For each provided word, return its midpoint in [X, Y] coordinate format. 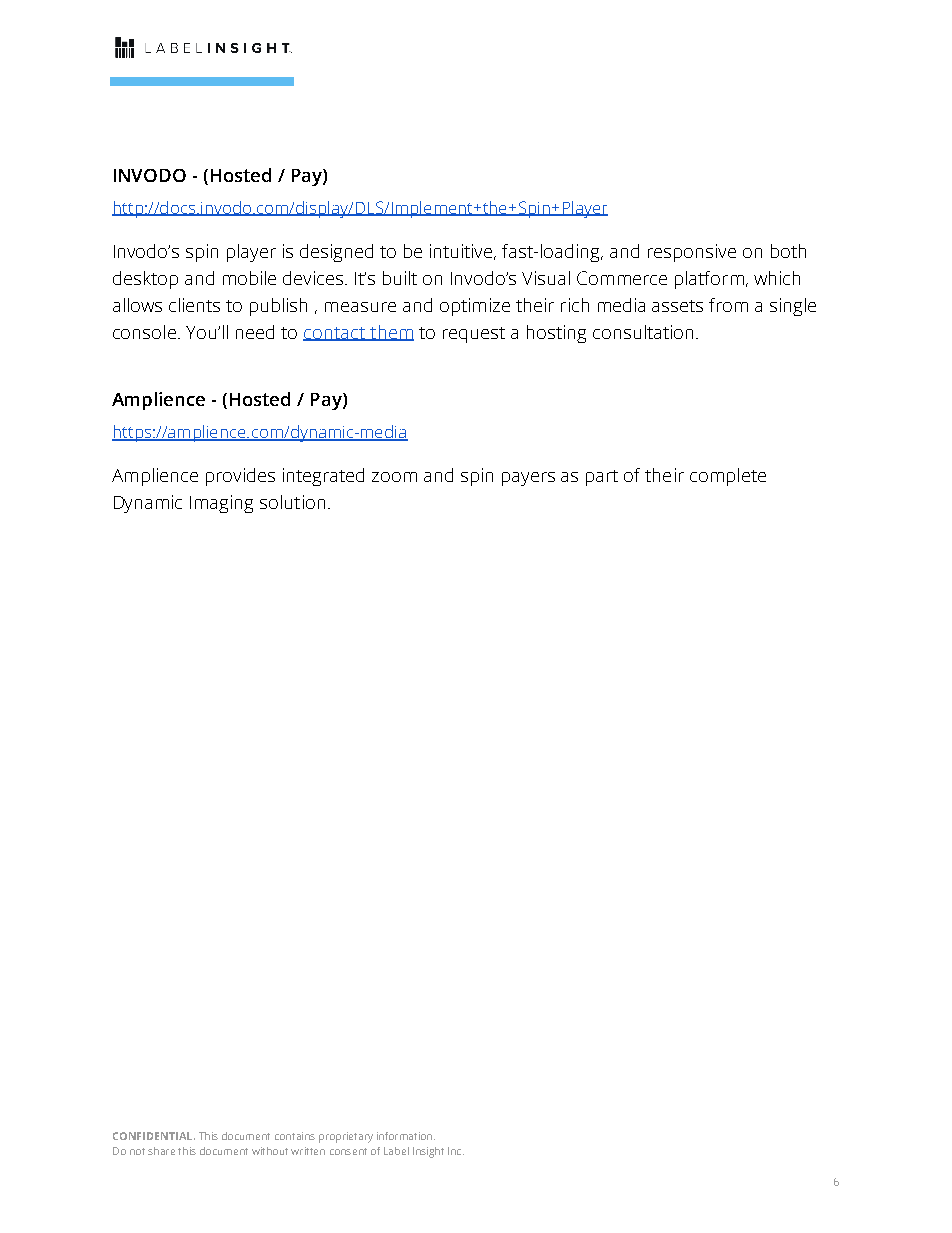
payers [528, 479]
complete [728, 477]
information [404, 1136]
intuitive [463, 252]
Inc [456, 1151]
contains [295, 1136]
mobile [249, 278]
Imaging [221, 504]
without [270, 1151]
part [602, 478]
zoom [394, 477]
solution [292, 502]
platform [709, 280]
